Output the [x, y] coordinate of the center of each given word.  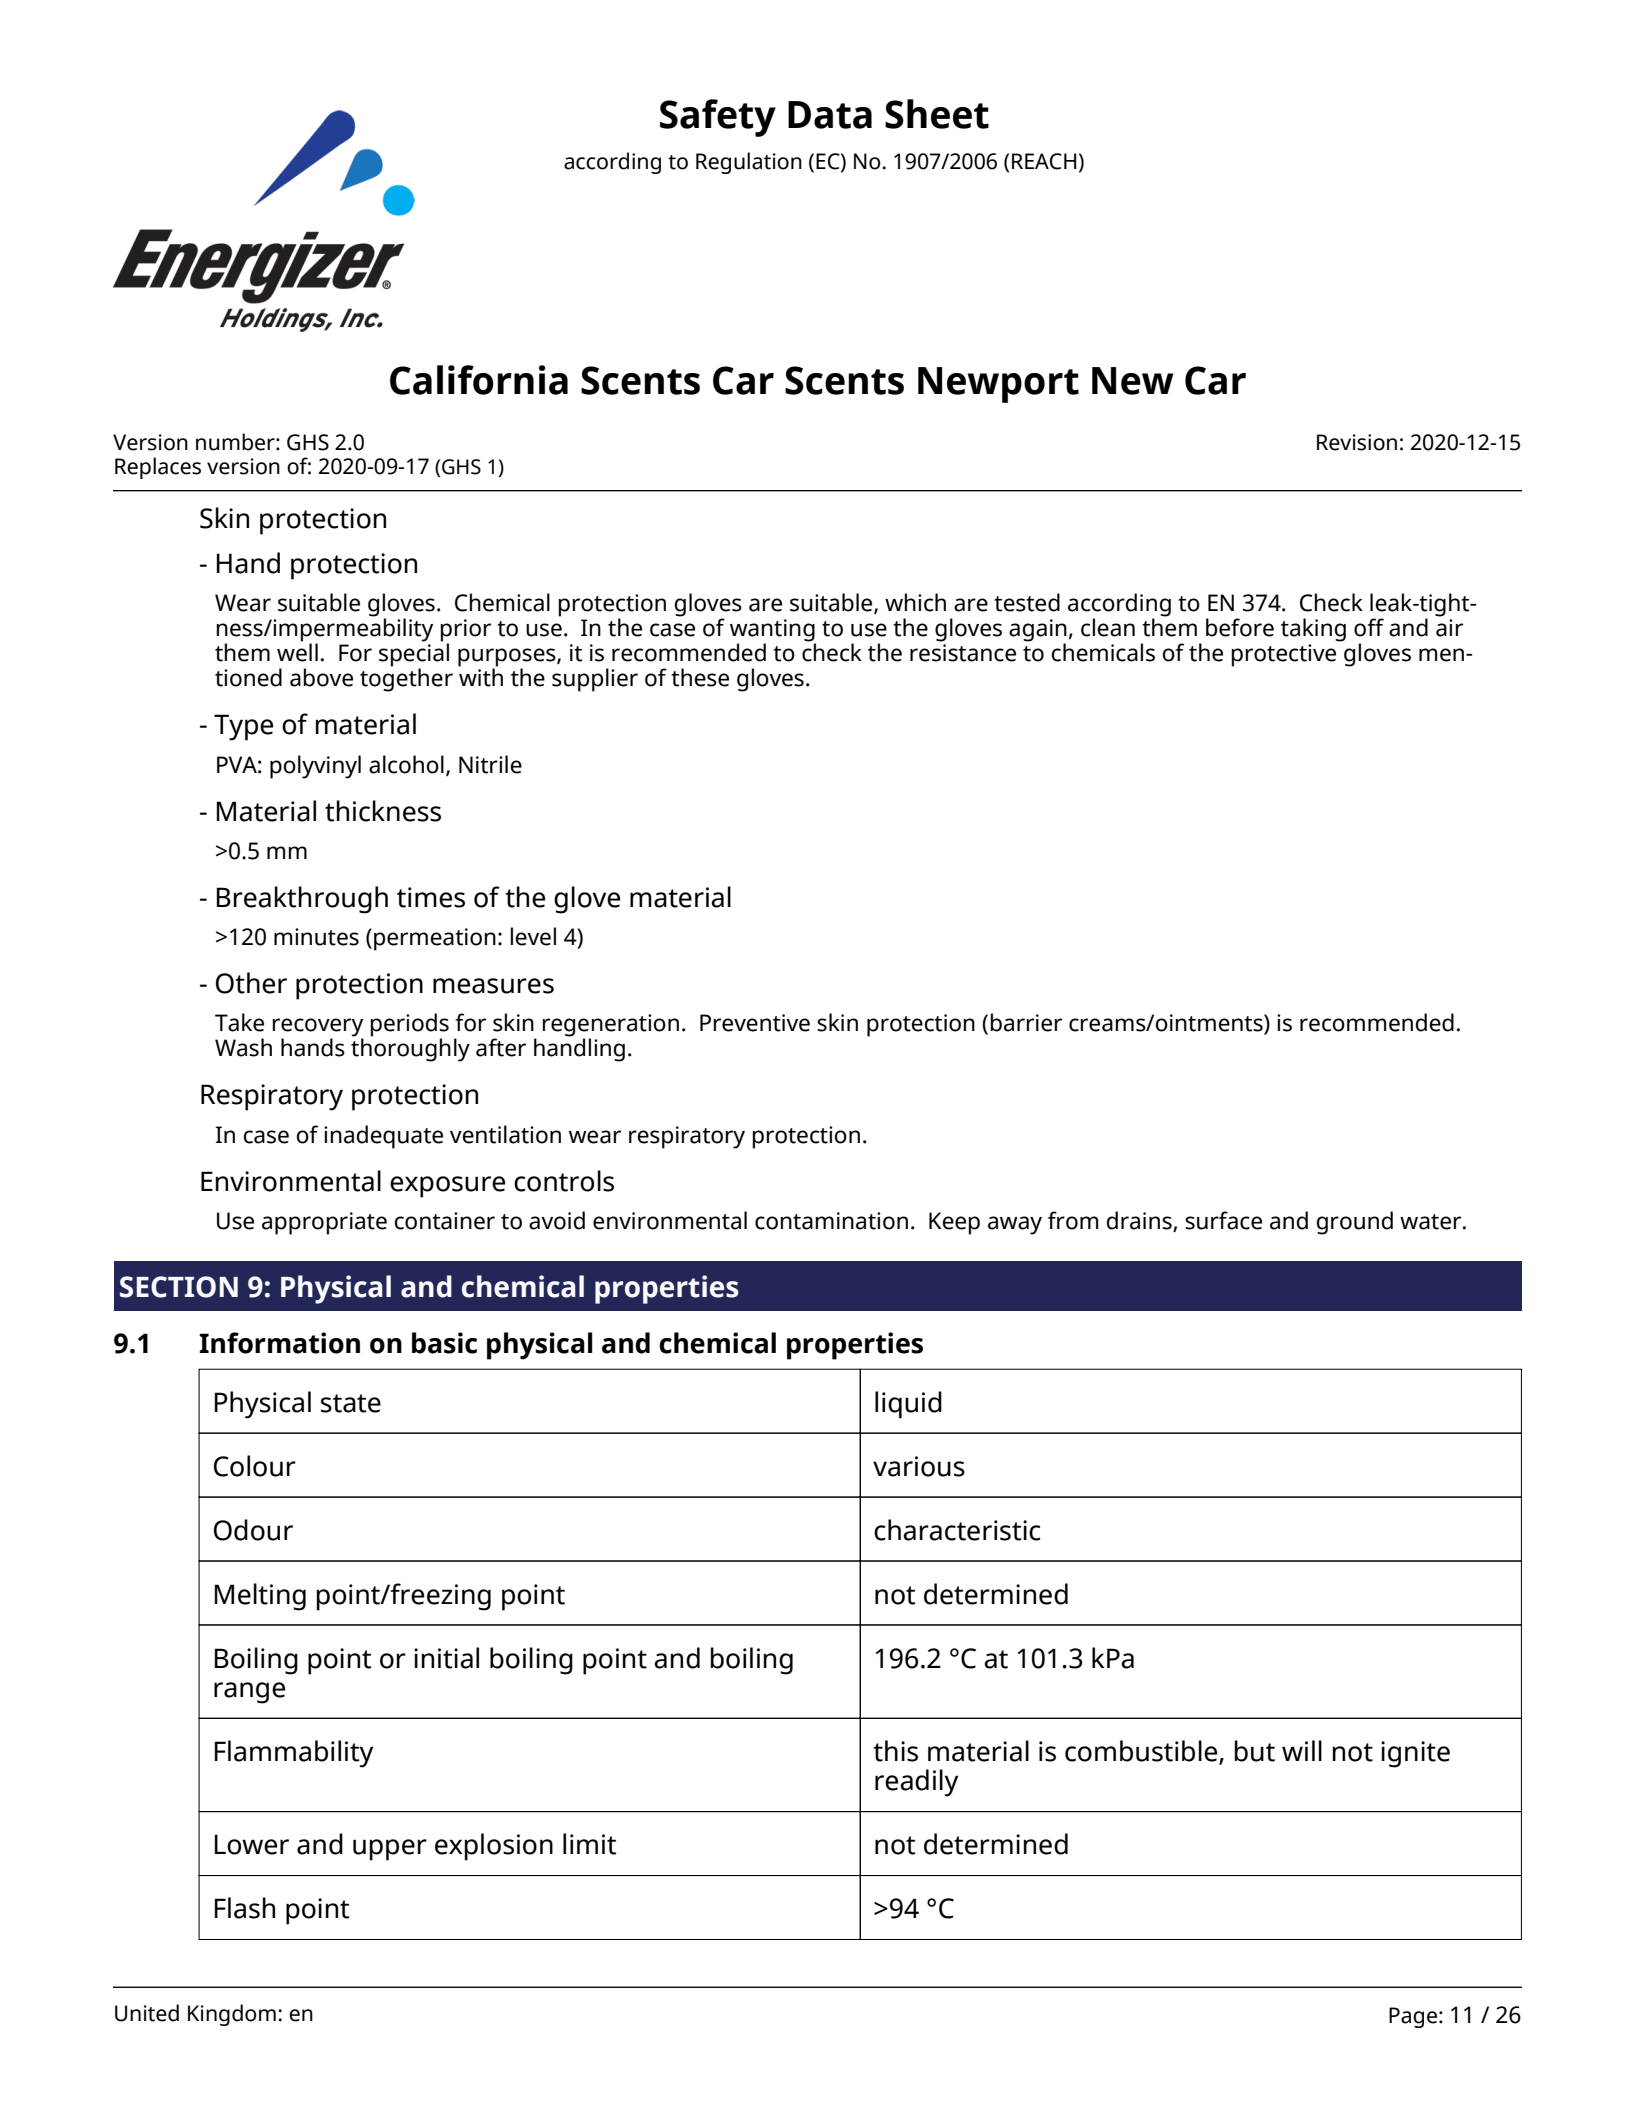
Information [279, 1343]
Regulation [749, 163]
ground [1355, 1223]
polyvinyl [315, 767]
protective [1283, 655]
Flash [244, 1908]
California [479, 380]
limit [589, 1844]
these [700, 677]
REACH [1044, 161]
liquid [908, 1405]
